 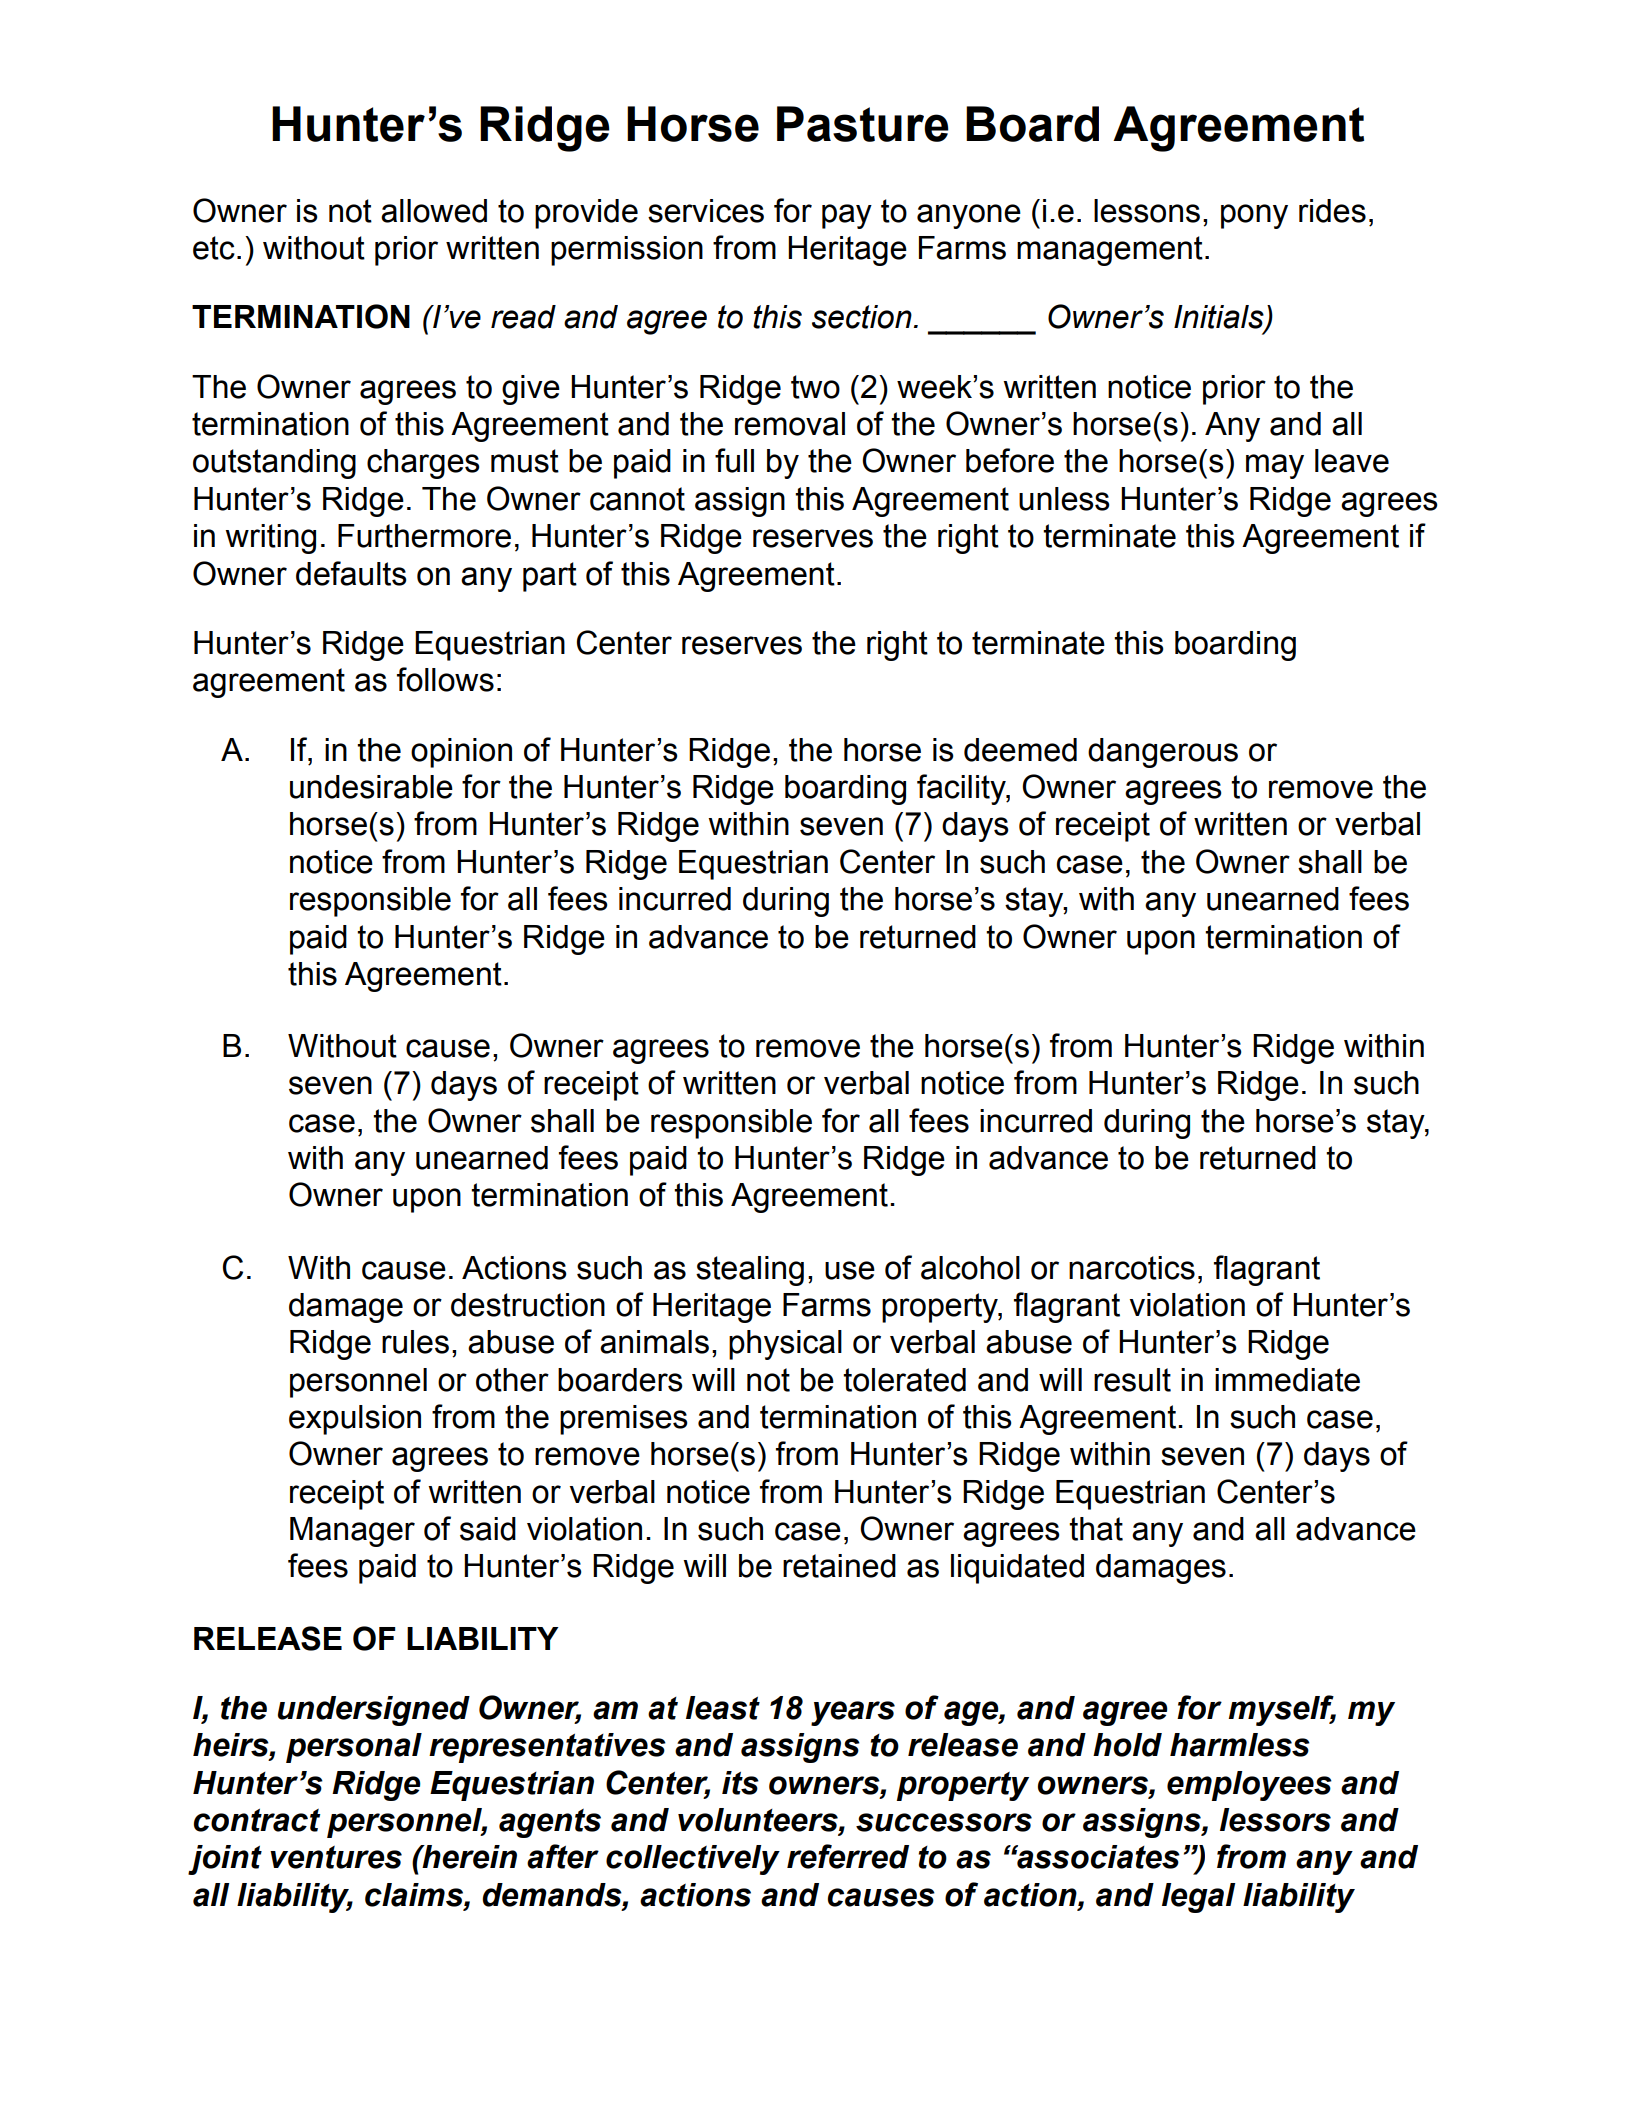 What do you see at coordinates (336, 1857) in the screenshot?
I see `ventures` at bounding box center [336, 1857].
